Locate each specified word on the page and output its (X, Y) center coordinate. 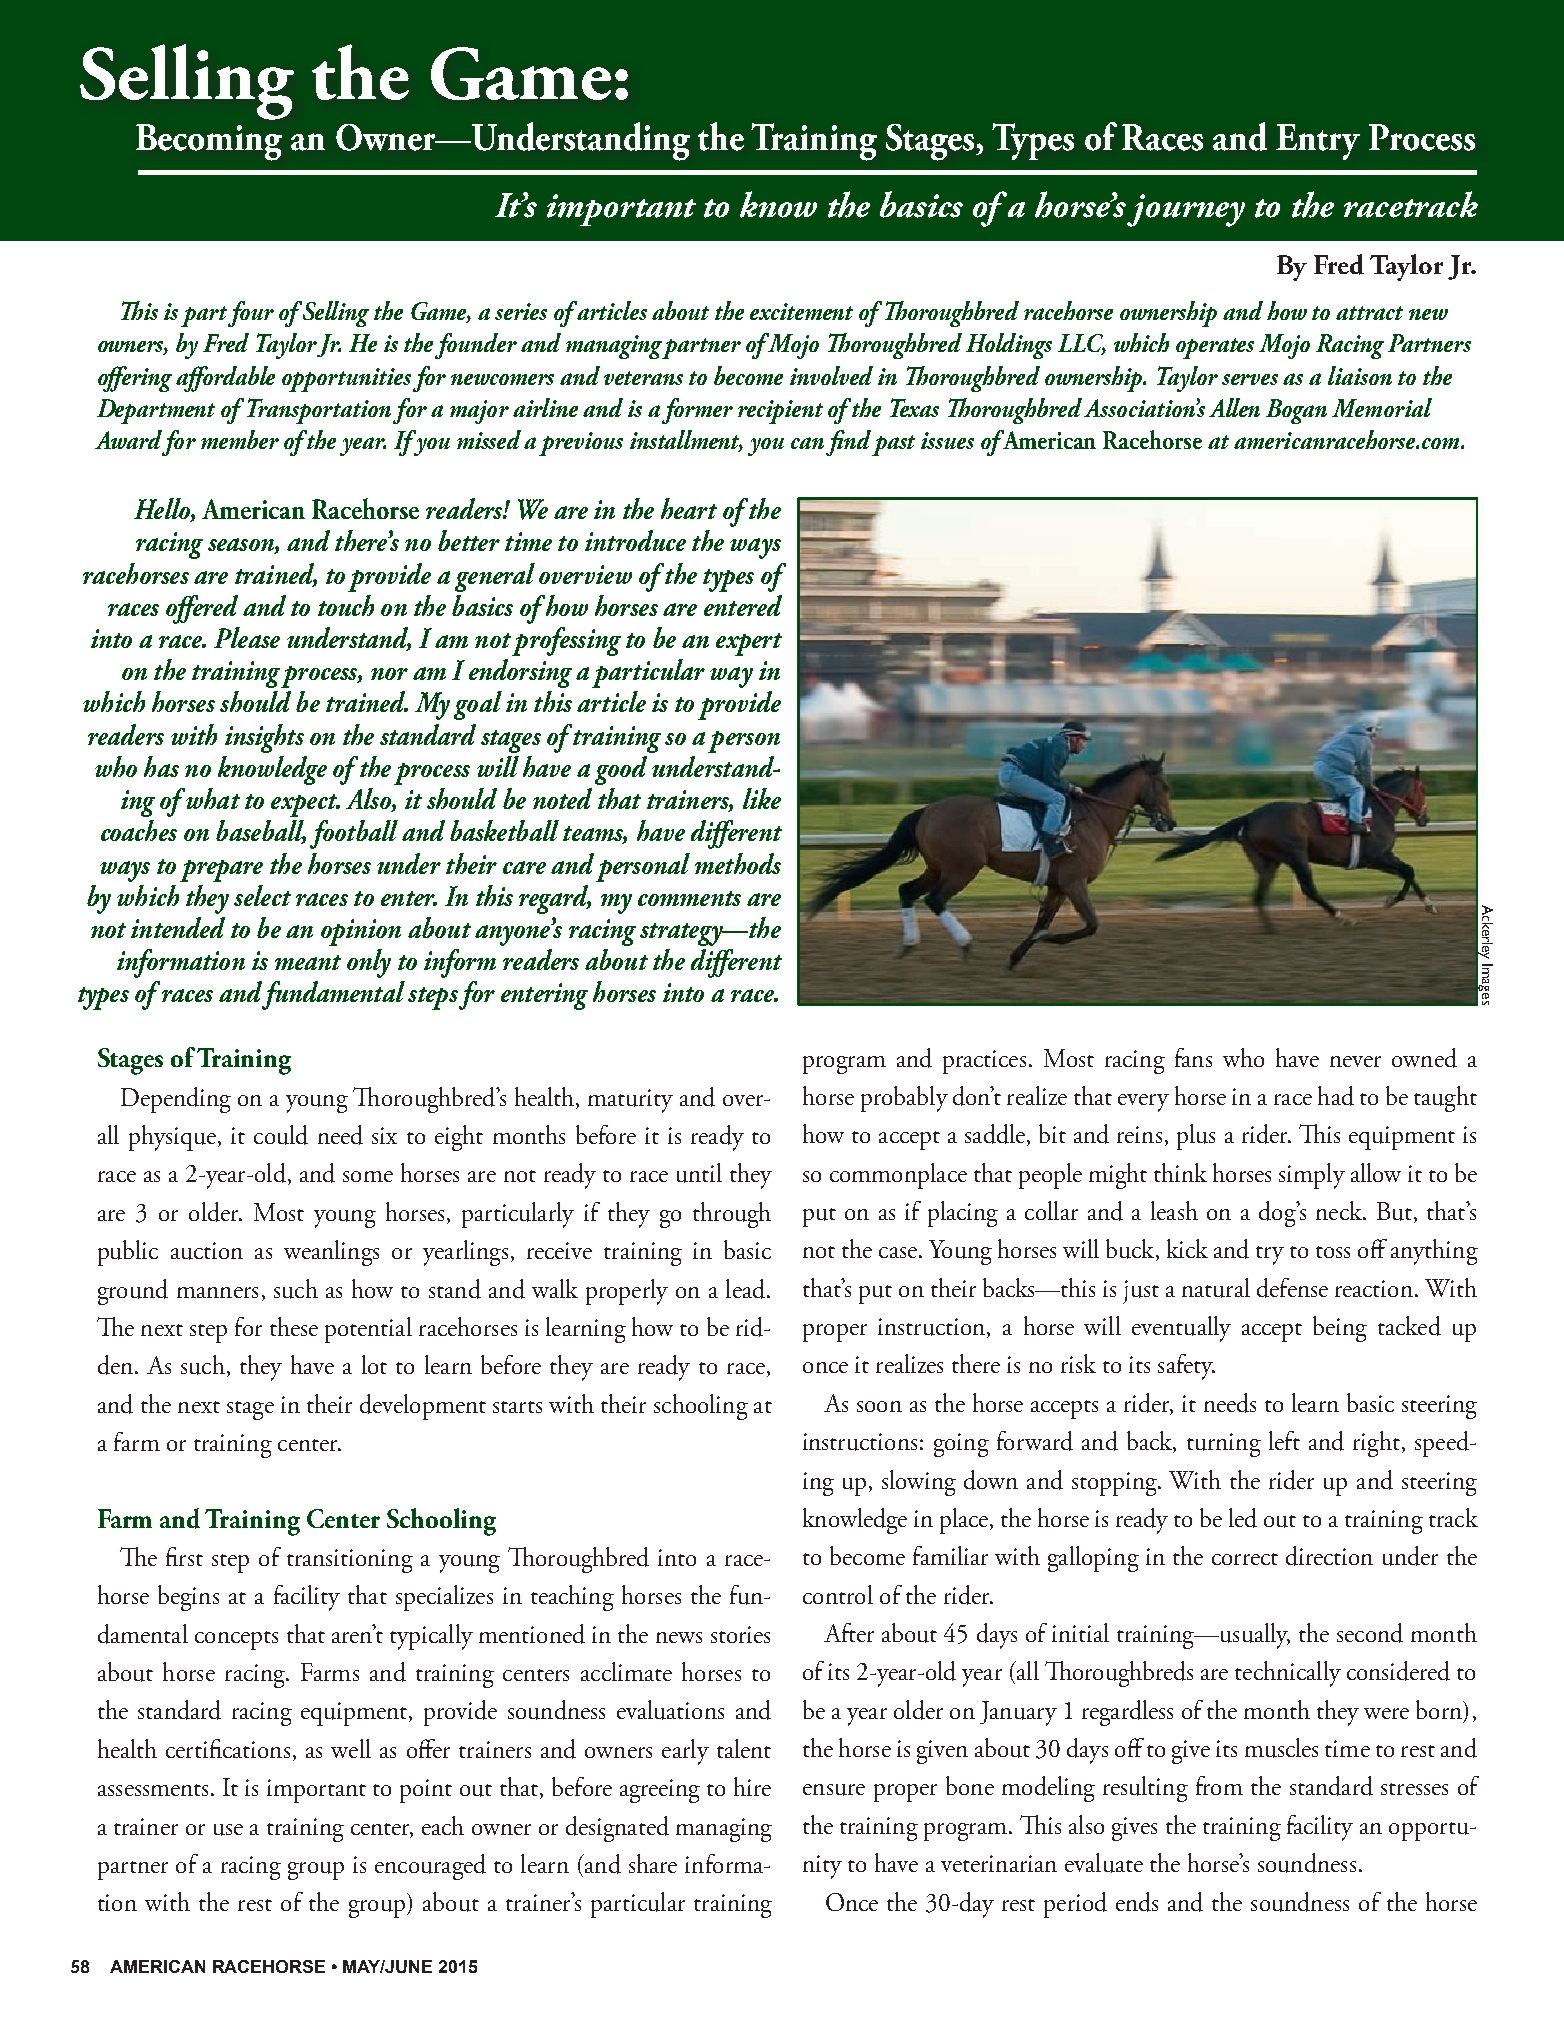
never (1355, 1061)
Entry (1318, 142)
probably (904, 1099)
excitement (801, 311)
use (228, 1830)
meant (308, 962)
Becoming (209, 142)
